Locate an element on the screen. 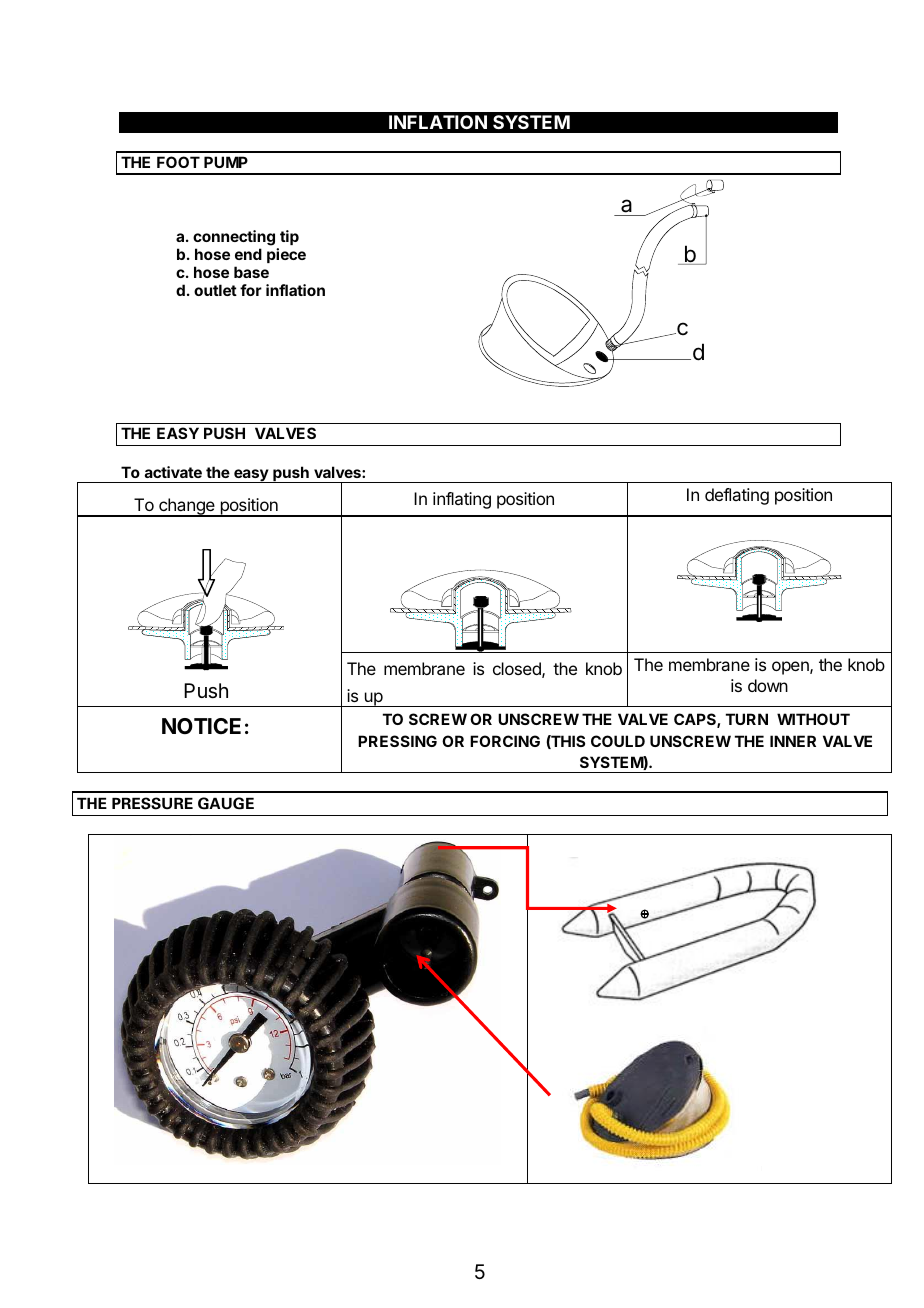 This screenshot has width=924, height=1308. piece is located at coordinates (286, 255).
